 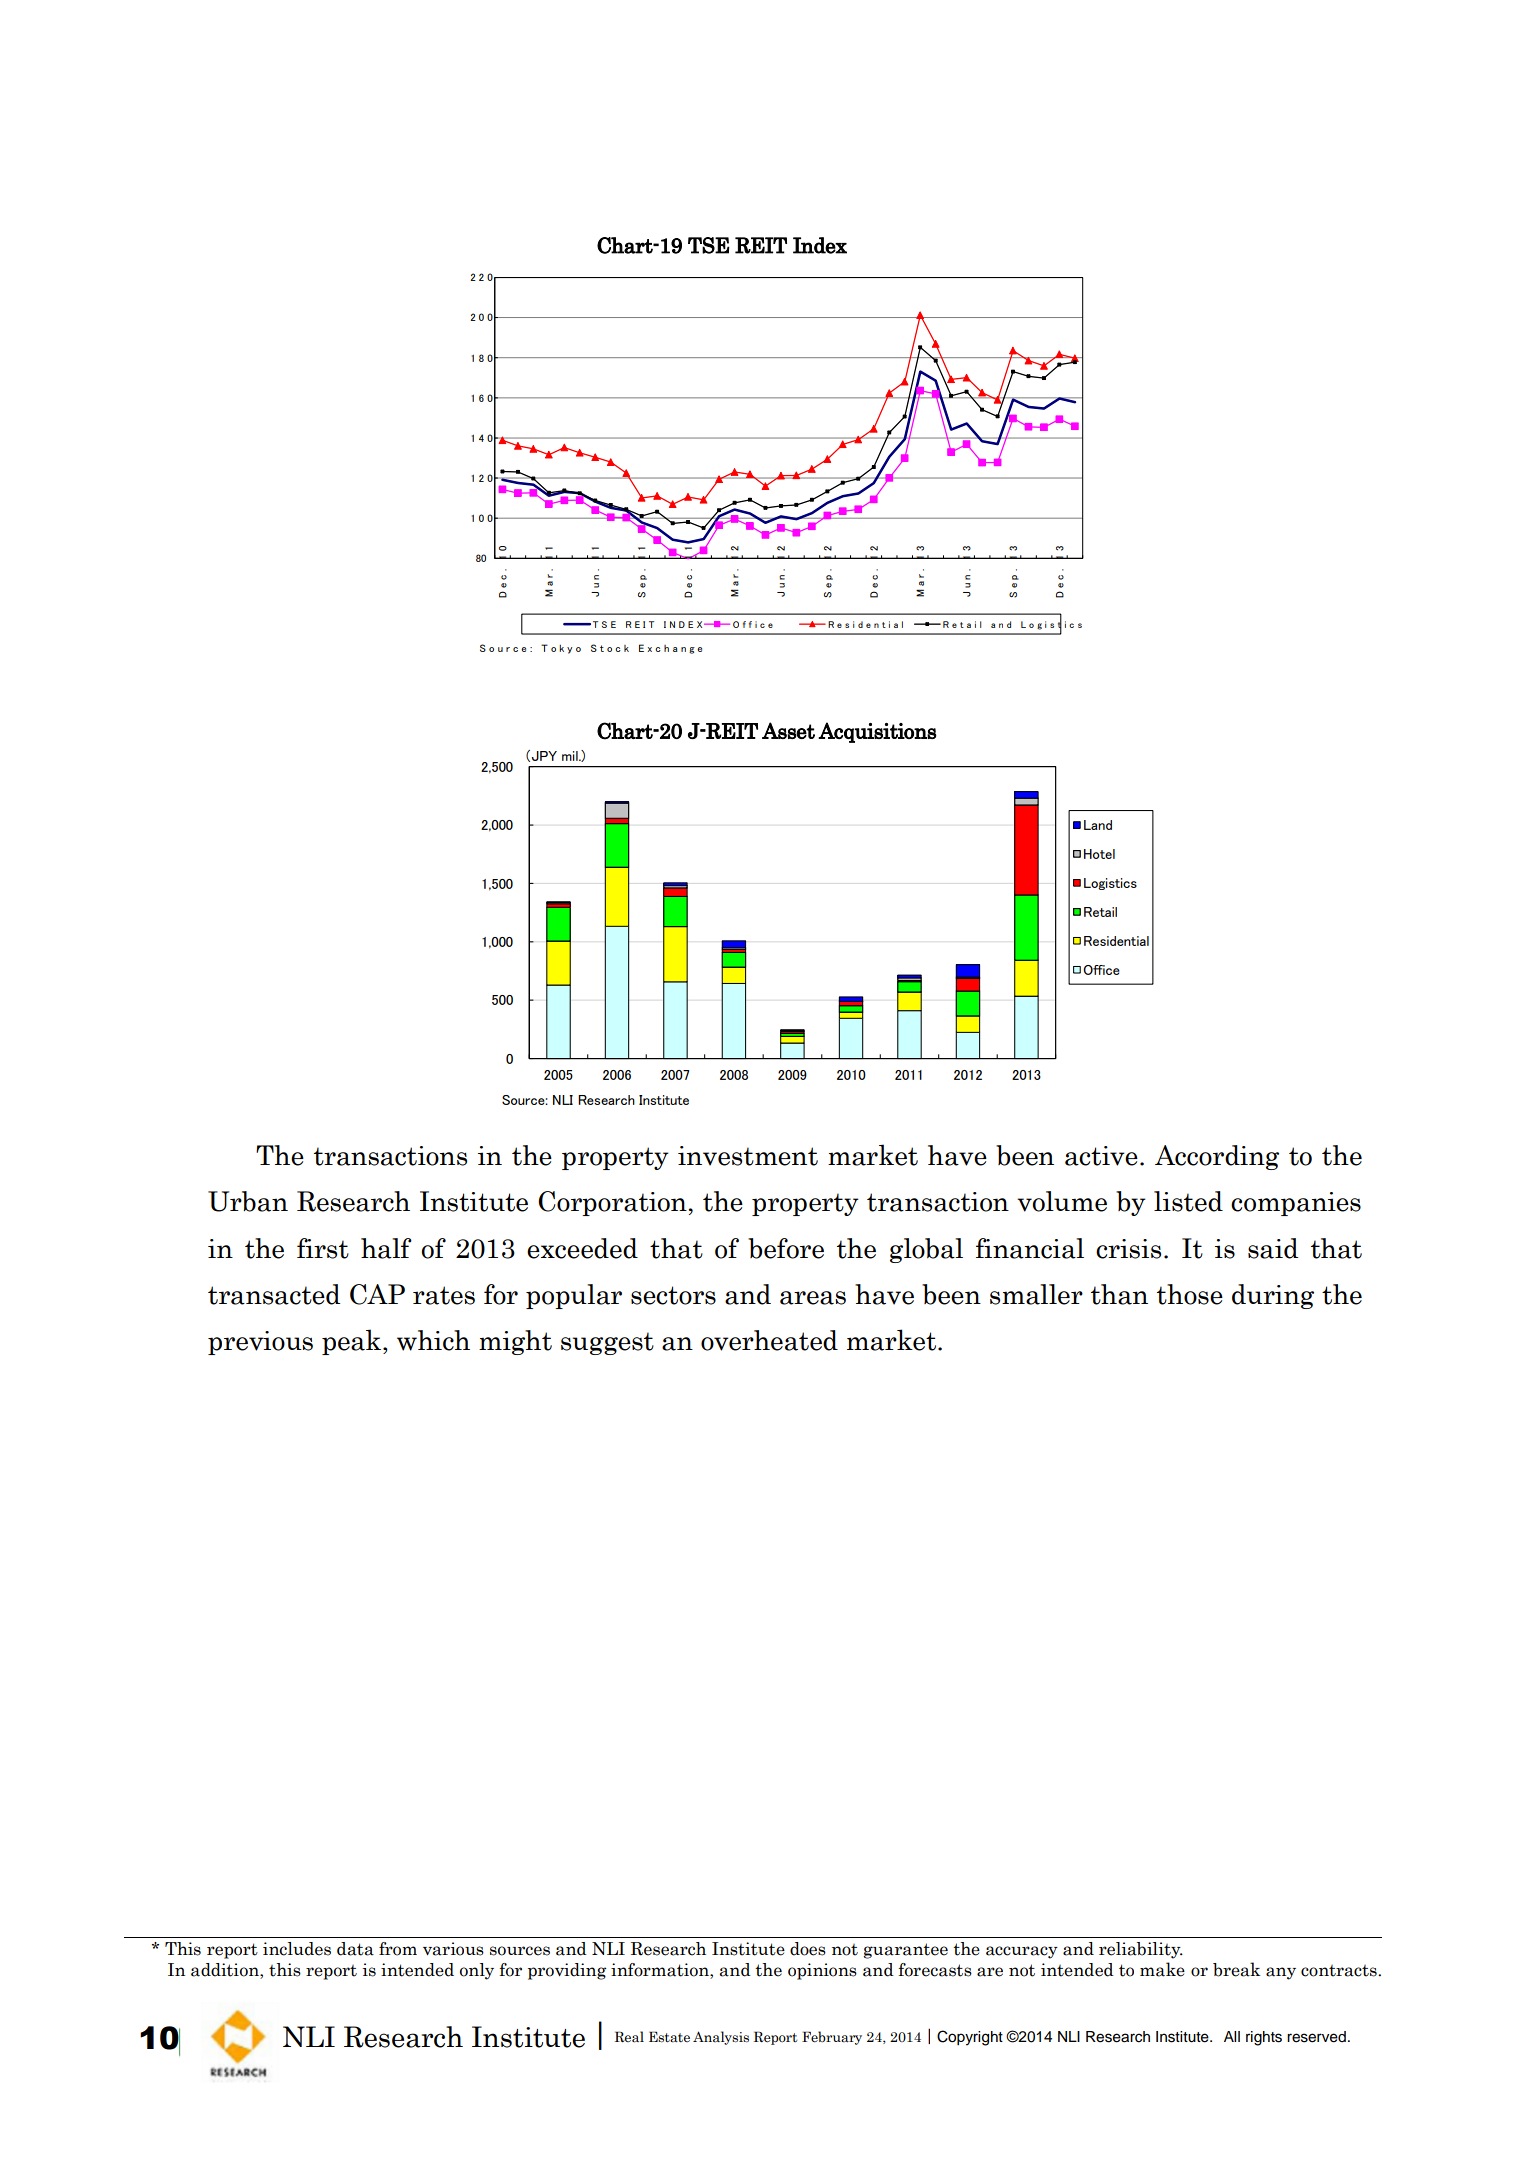 What do you see at coordinates (788, 730) in the page?
I see `Asset` at bounding box center [788, 730].
